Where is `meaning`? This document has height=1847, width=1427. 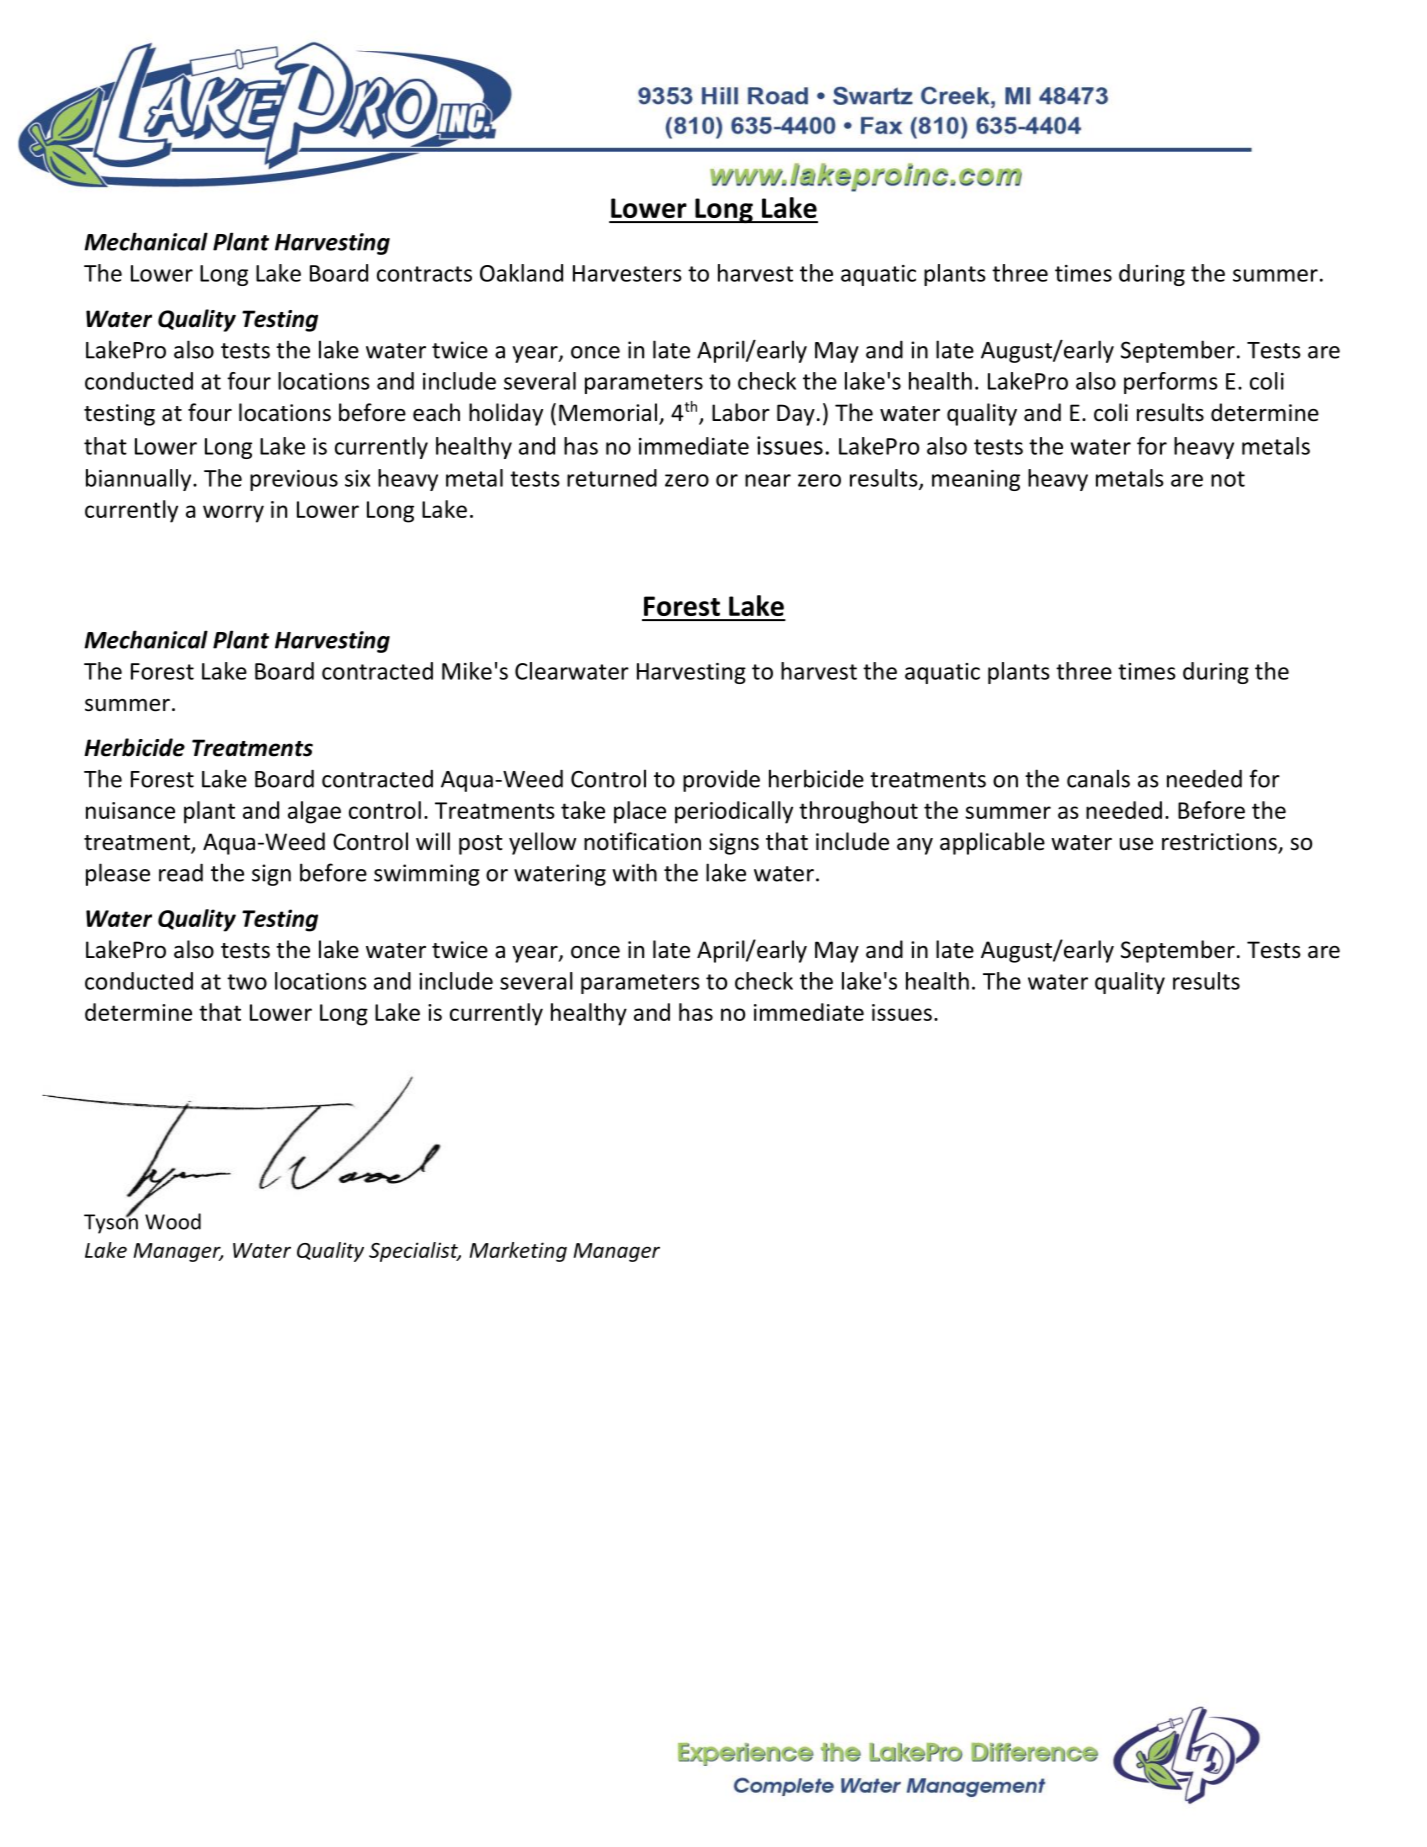 meaning is located at coordinates (976, 480).
